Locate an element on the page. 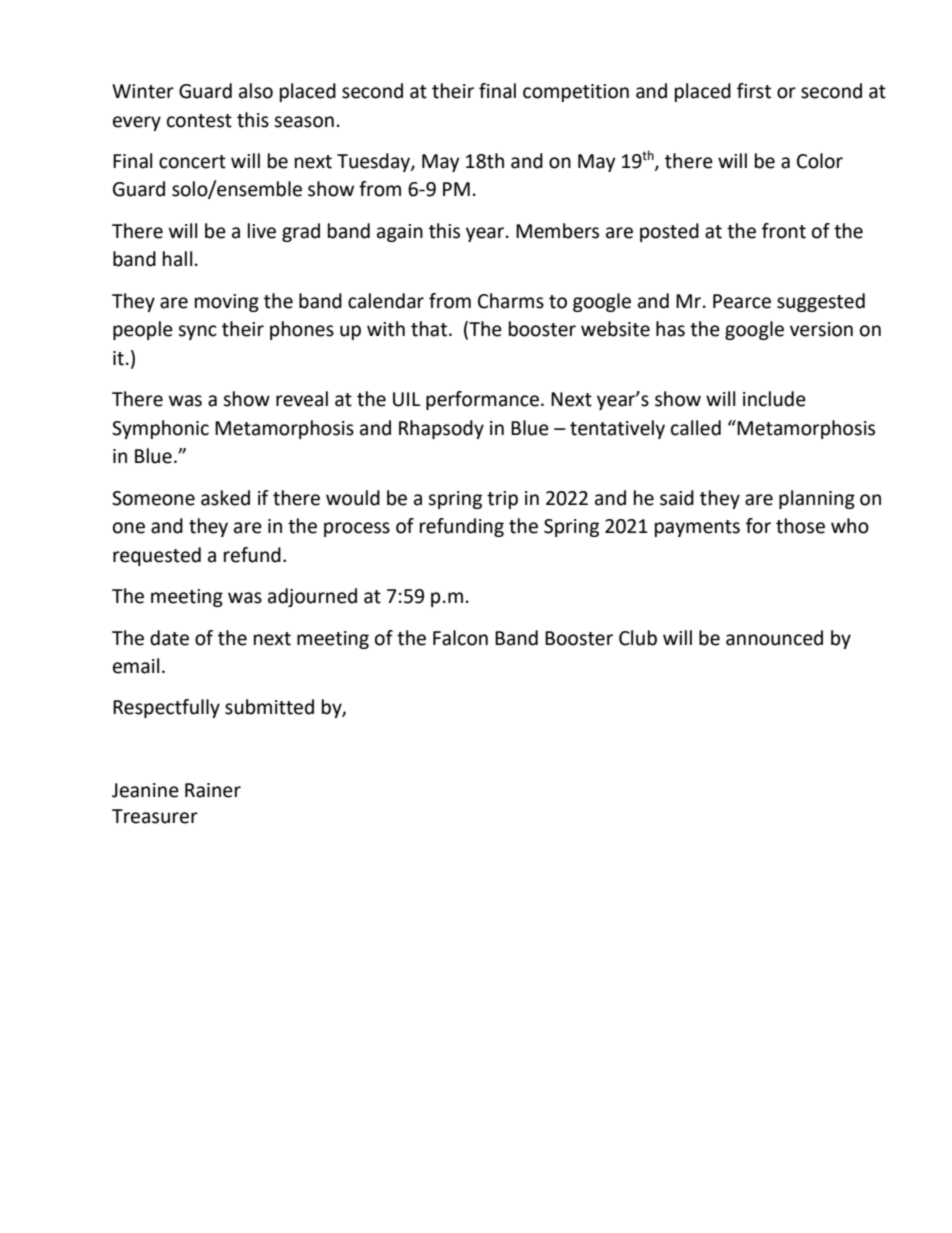 This page has height=1233, width=952. requested is located at coordinates (157, 556).
